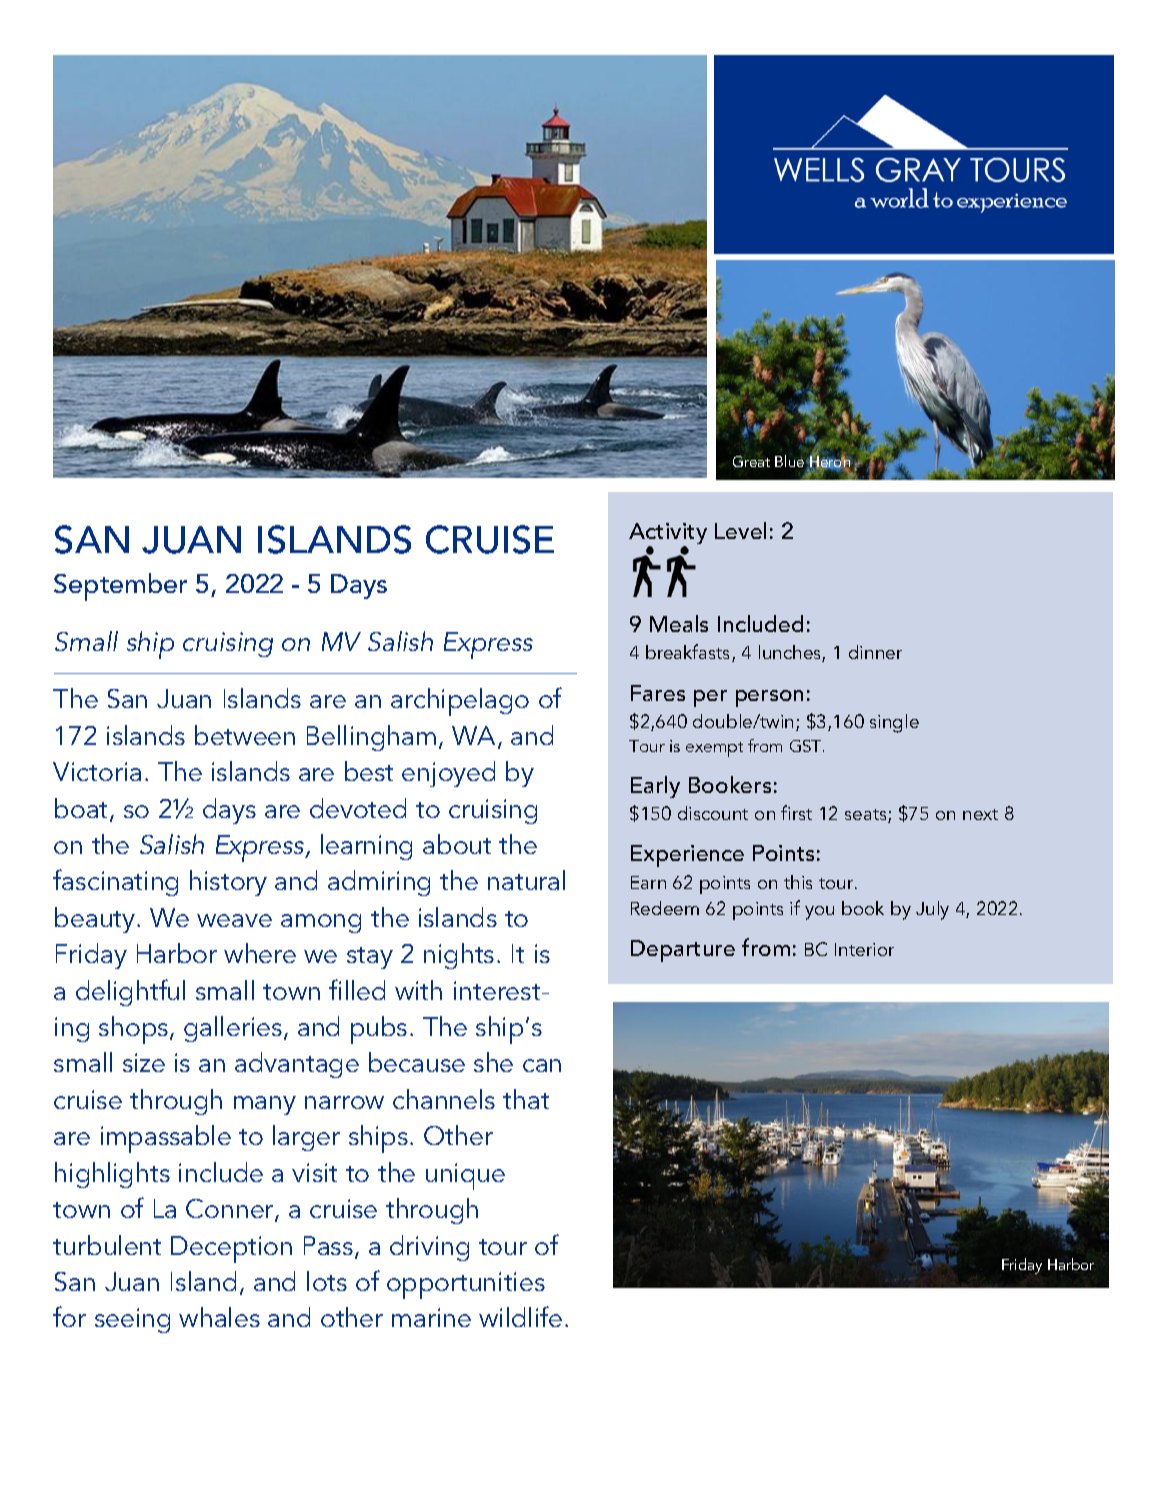 The height and width of the document is (1508, 1165). Describe the element at coordinates (819, 913) in the document. I see `you` at that location.
